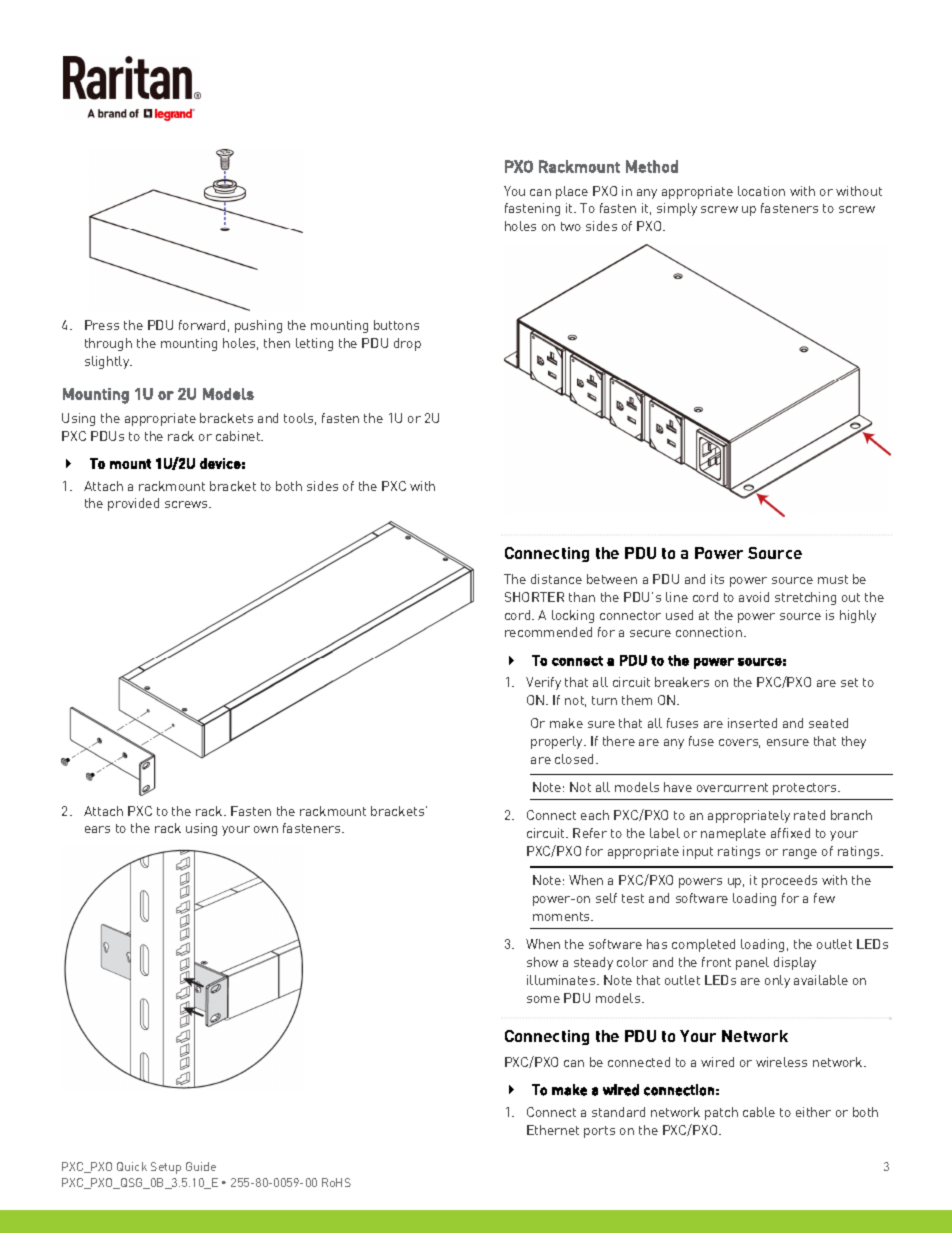 The height and width of the page is (1233, 952). Describe the element at coordinates (752, 963) in the page. I see `panel` at that location.
